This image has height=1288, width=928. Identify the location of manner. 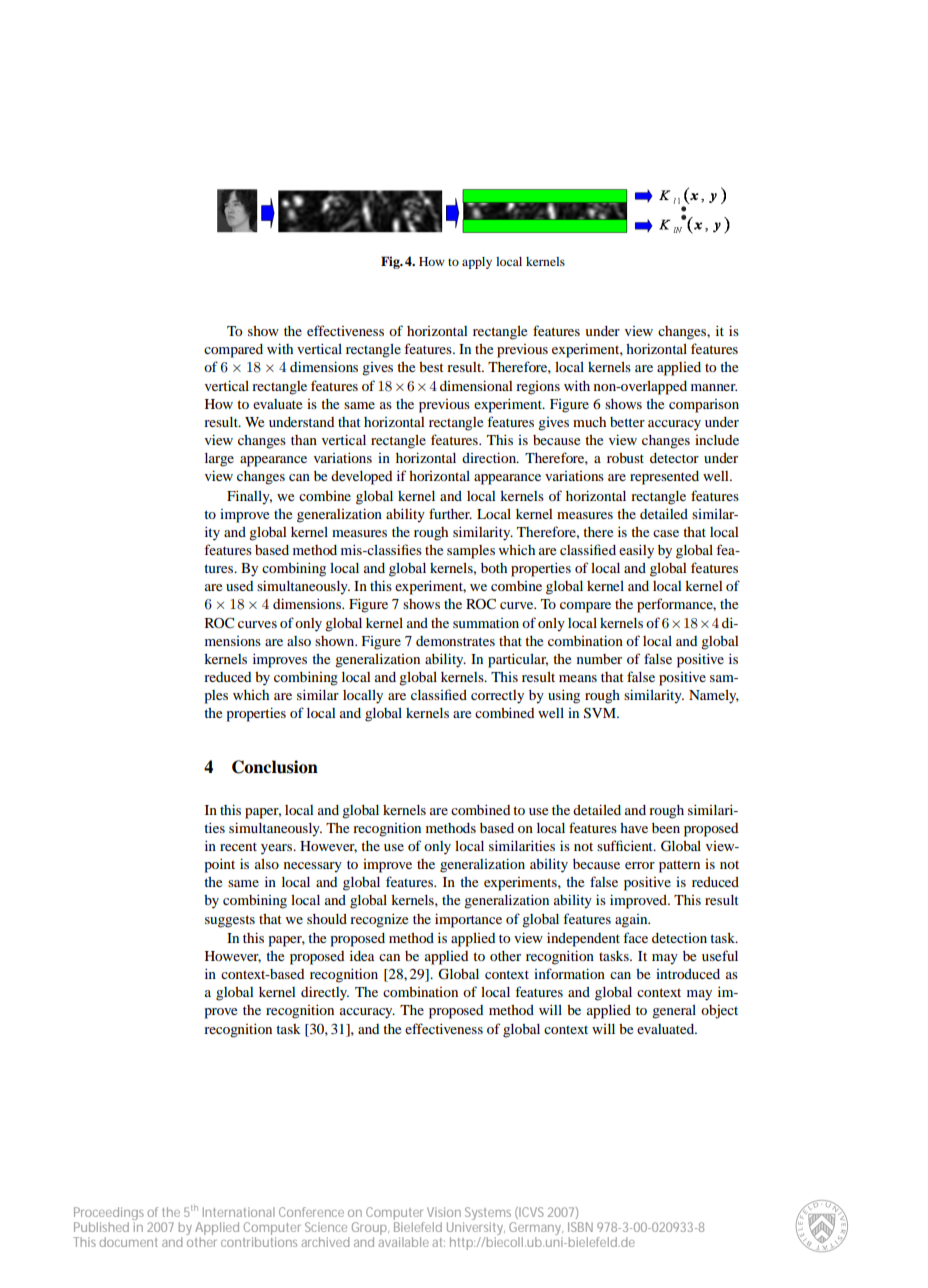
(714, 387).
